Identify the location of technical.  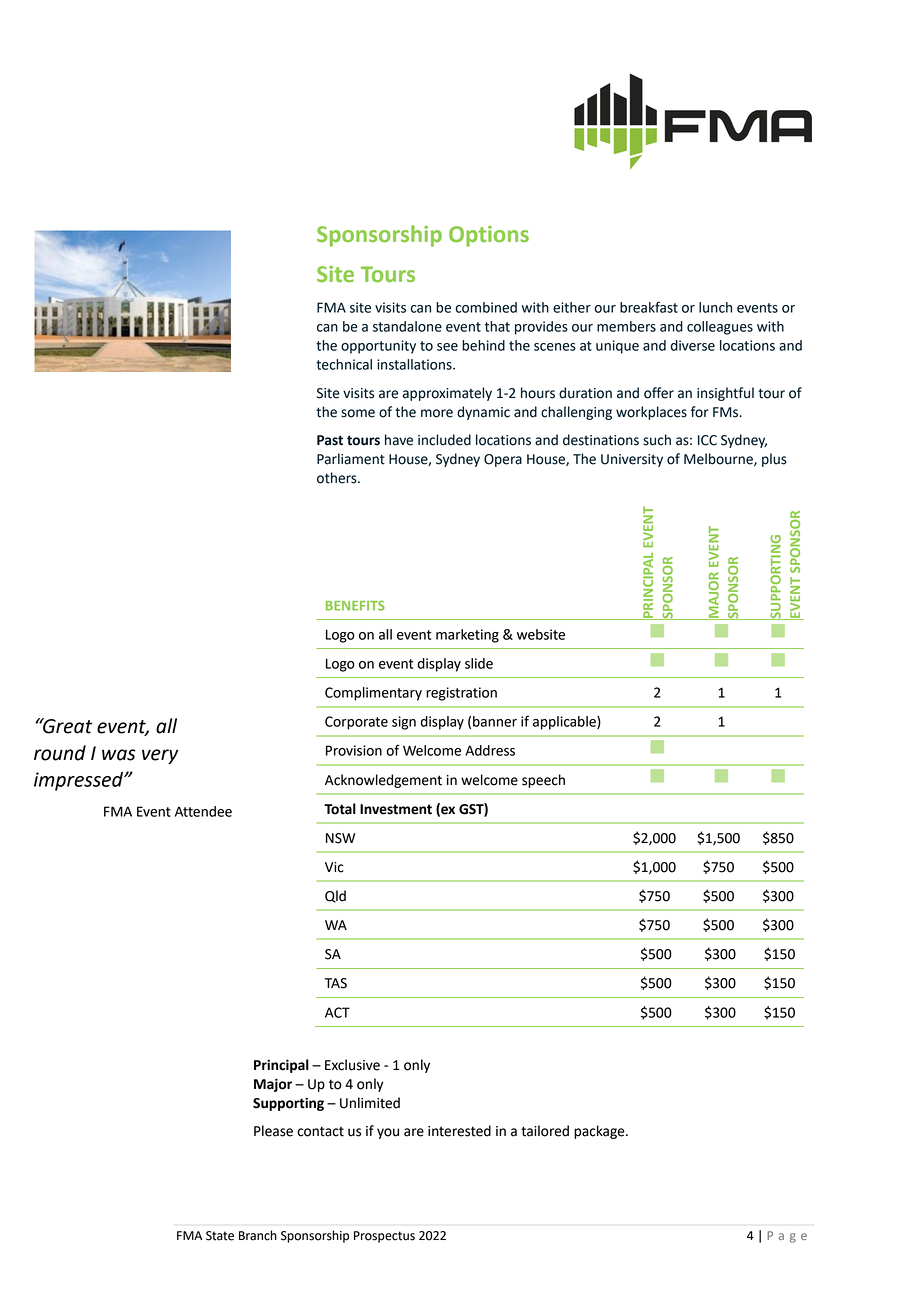
(344, 364).
